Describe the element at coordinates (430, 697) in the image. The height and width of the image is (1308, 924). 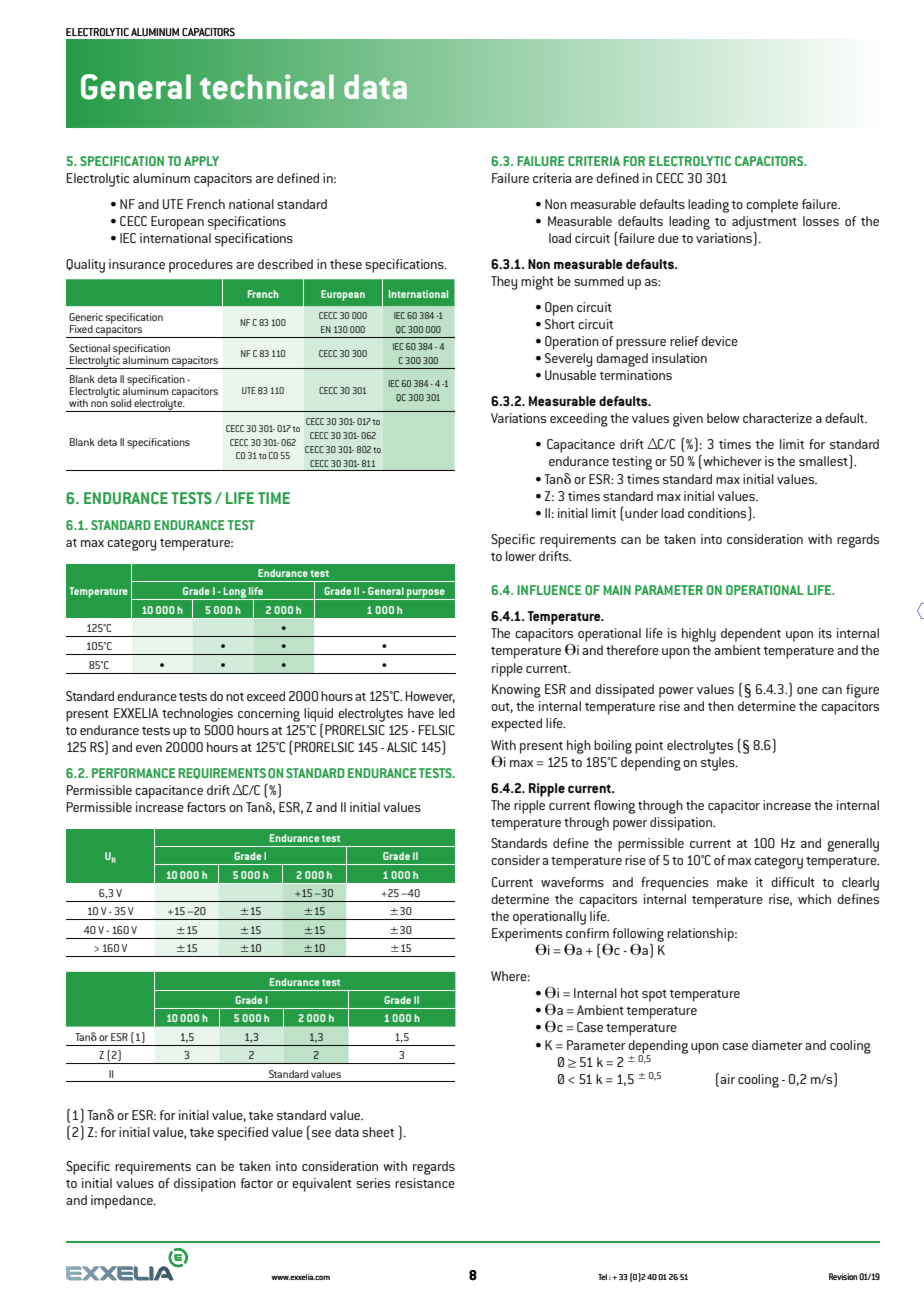
I see `However` at that location.
